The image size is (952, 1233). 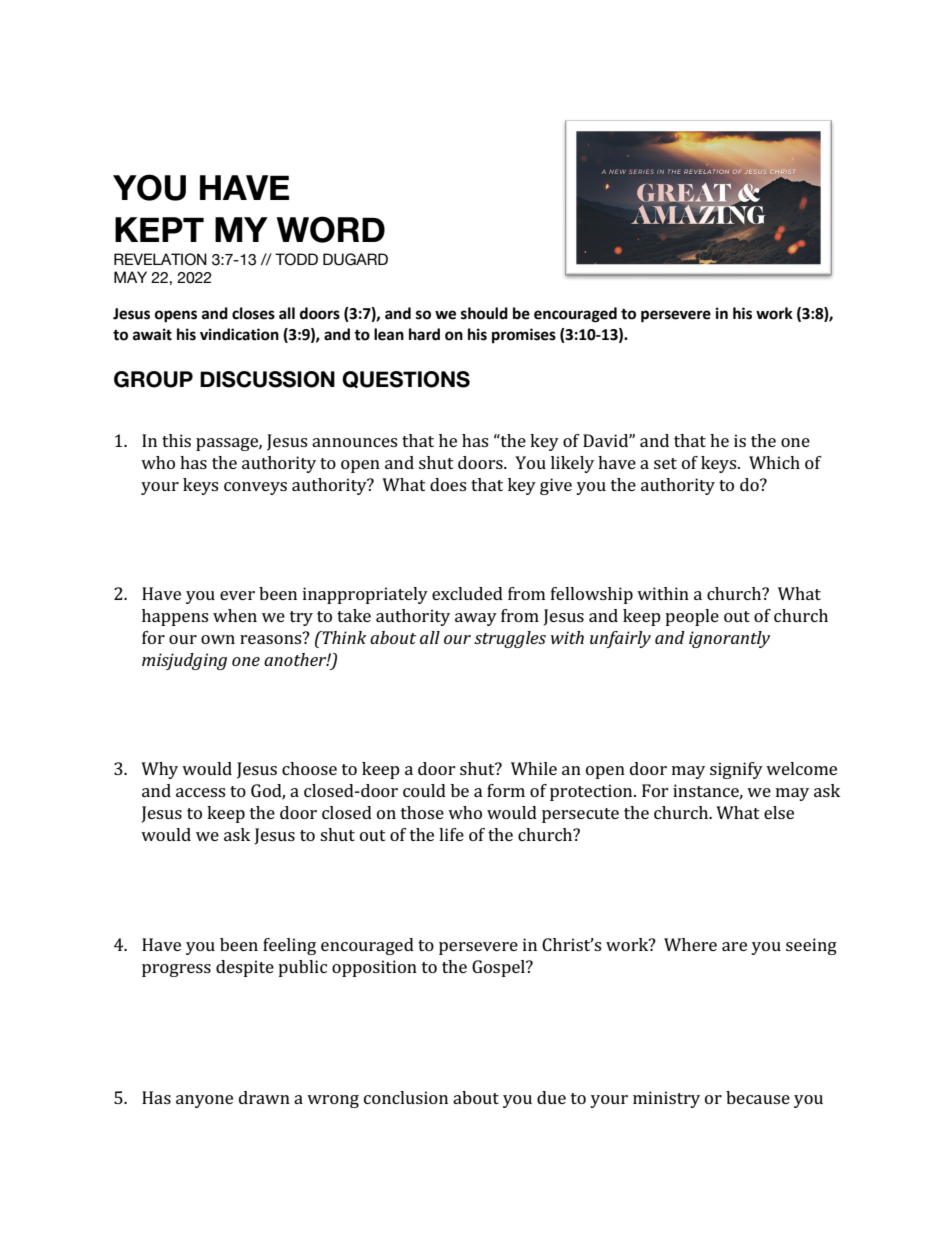 What do you see at coordinates (534, 768) in the screenshot?
I see `While` at bounding box center [534, 768].
